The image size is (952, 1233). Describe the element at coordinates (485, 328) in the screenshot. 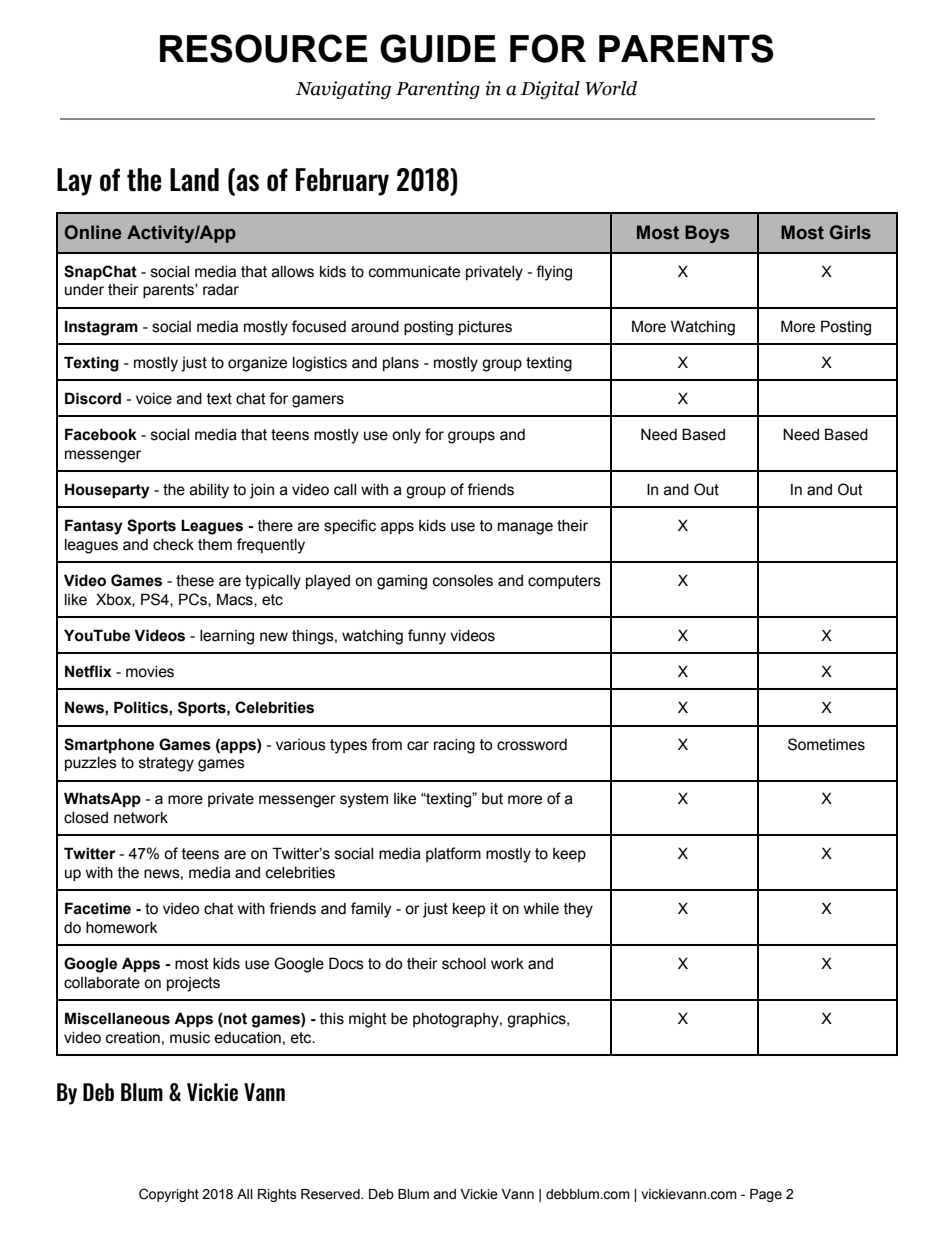

I see `pictures` at that location.
